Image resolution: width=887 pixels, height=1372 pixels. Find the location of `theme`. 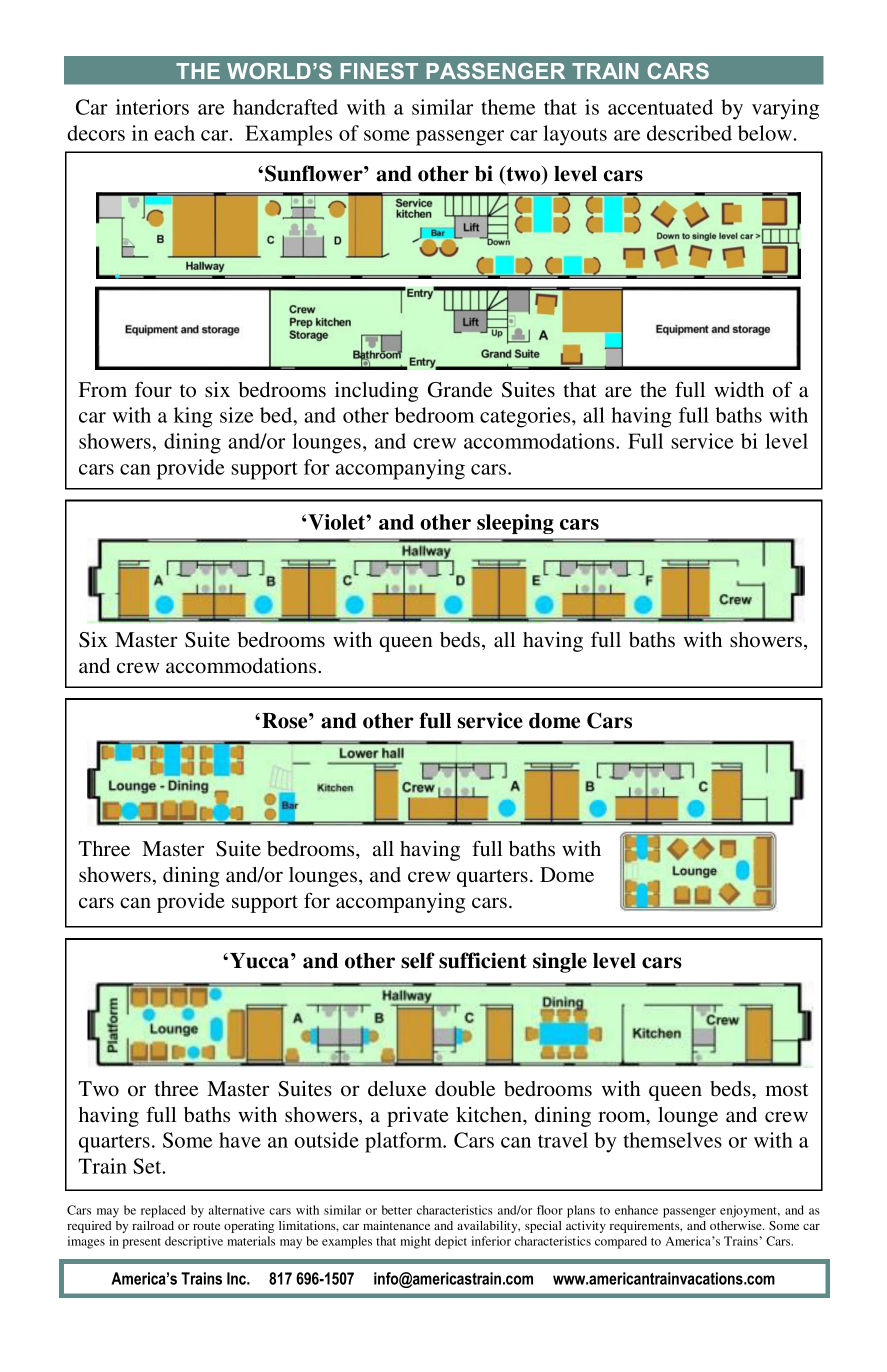

theme is located at coordinates (508, 107).
